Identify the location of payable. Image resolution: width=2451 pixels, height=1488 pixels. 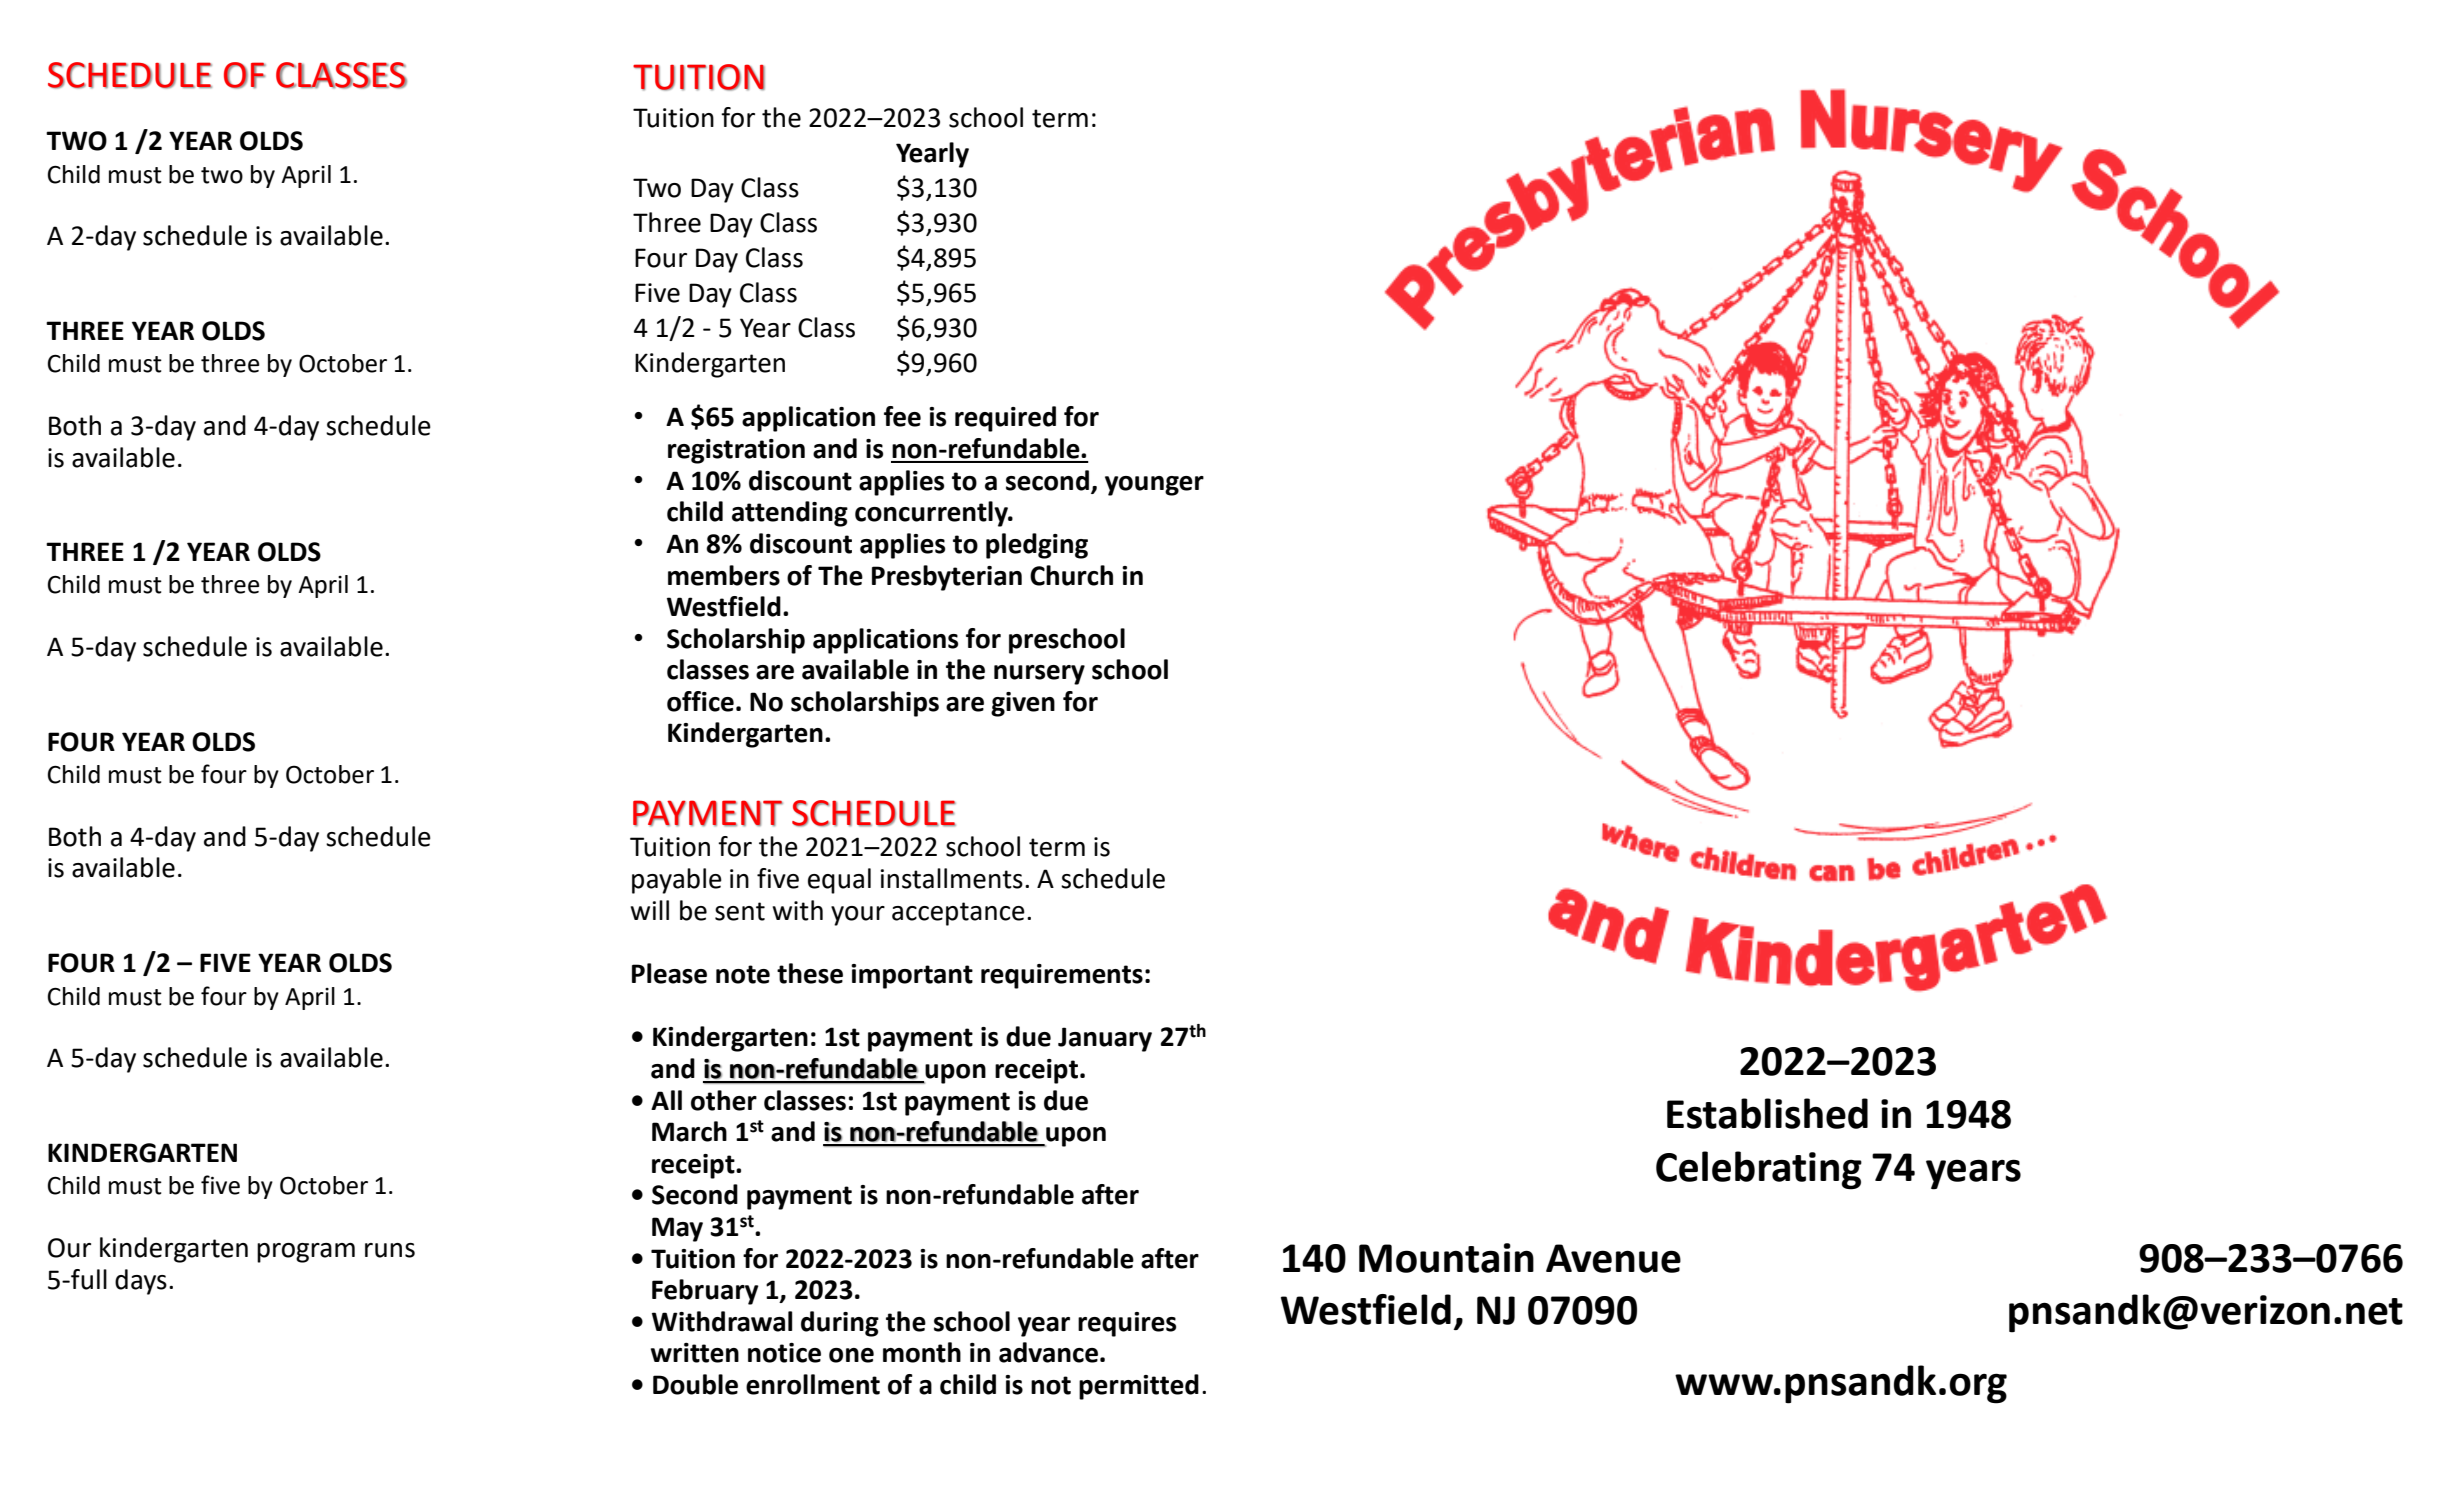
(677, 881).
